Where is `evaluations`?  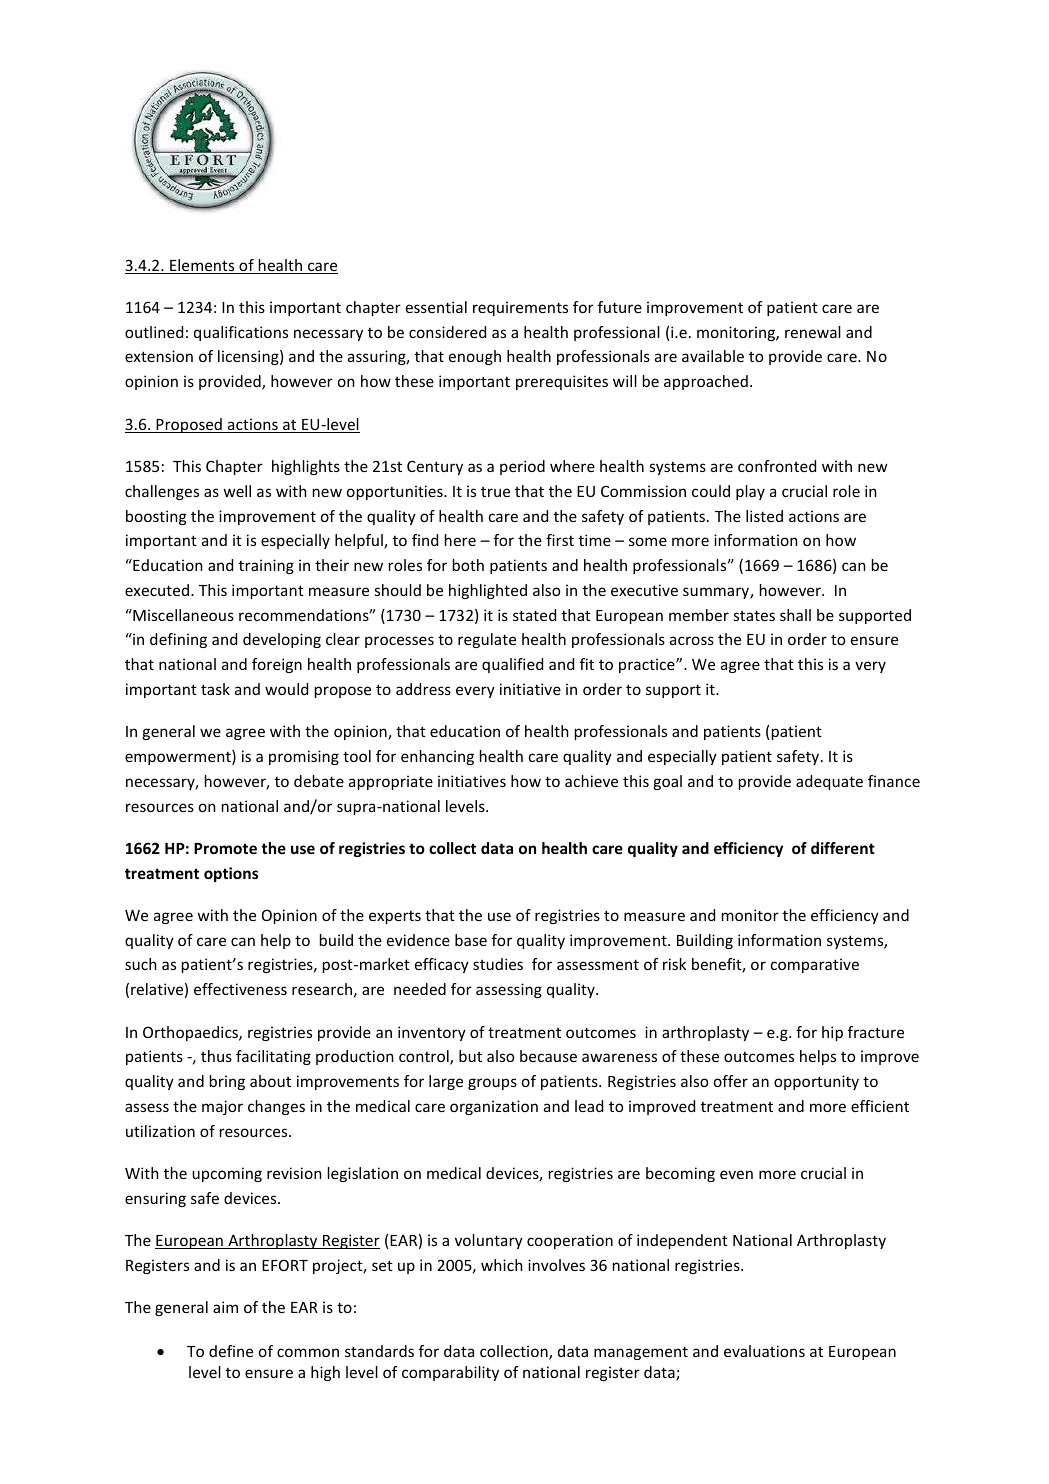
evaluations is located at coordinates (764, 1351).
